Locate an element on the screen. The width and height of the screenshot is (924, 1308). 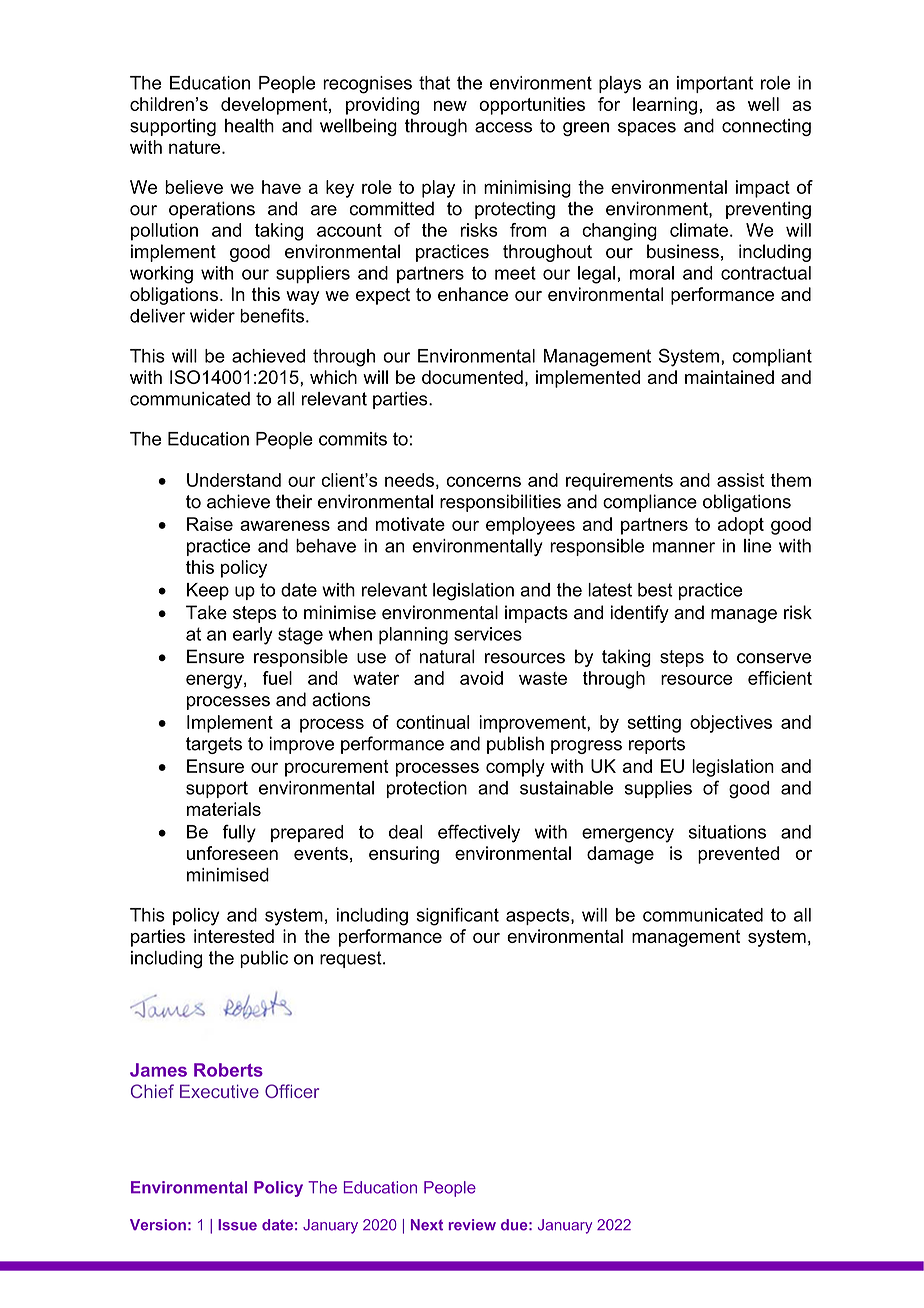
conserve is located at coordinates (774, 658).
